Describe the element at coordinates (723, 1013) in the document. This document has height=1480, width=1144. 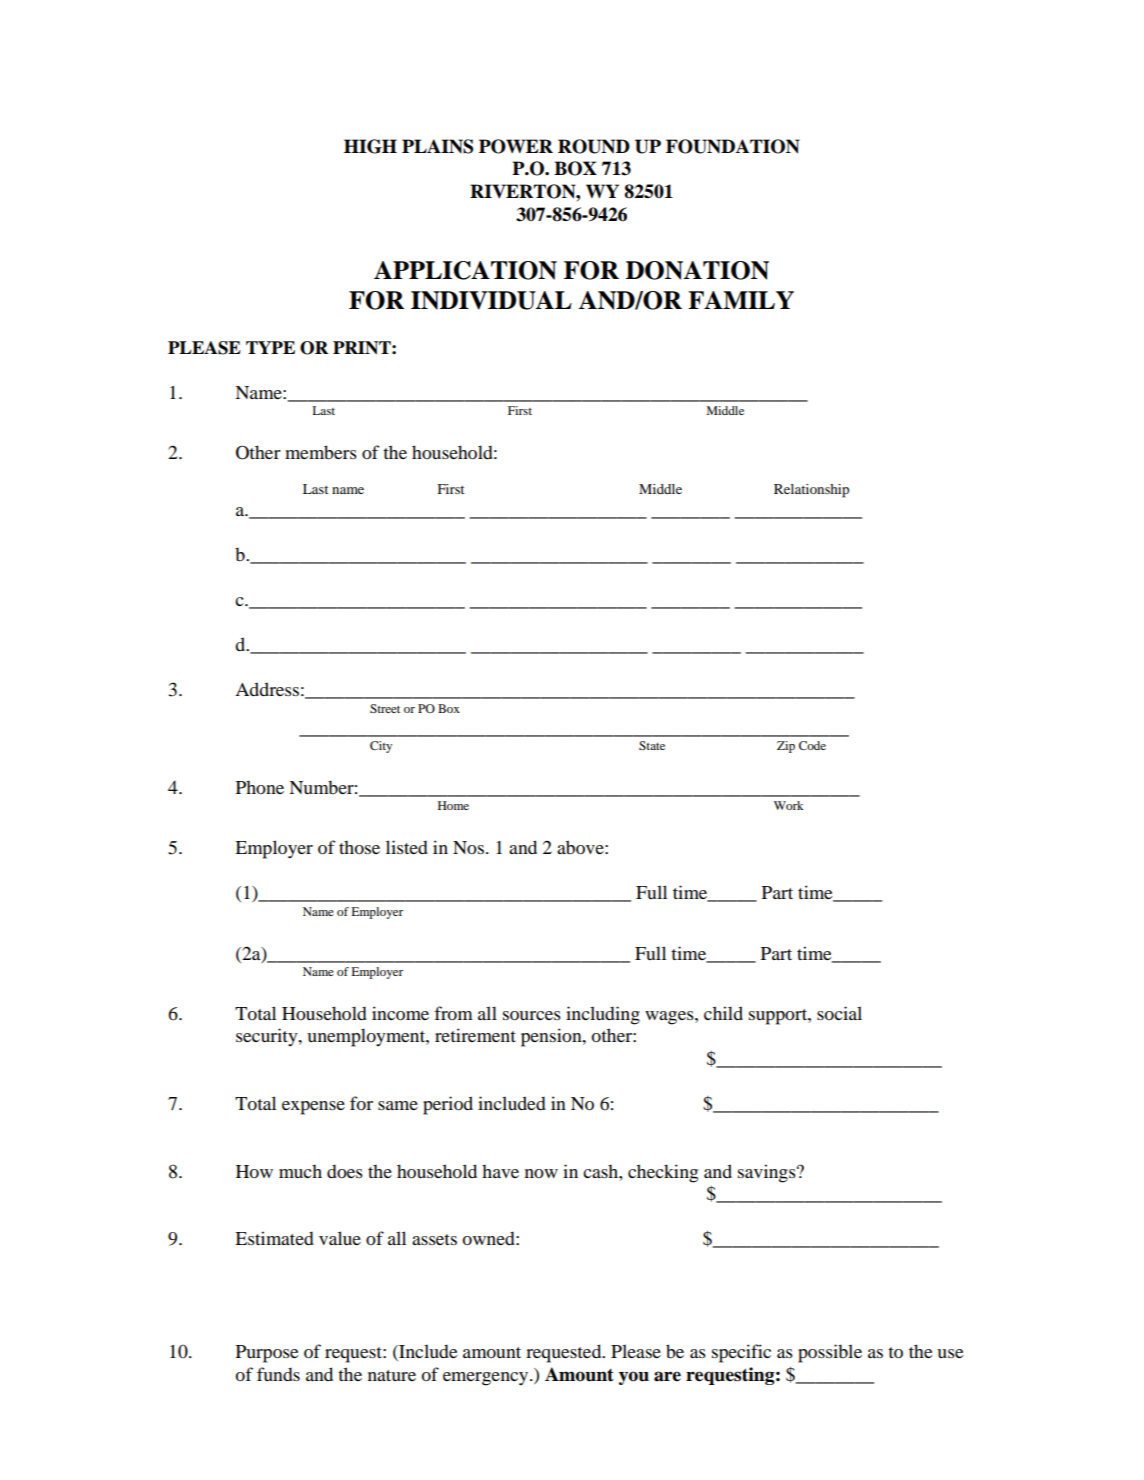
I see `child` at that location.
